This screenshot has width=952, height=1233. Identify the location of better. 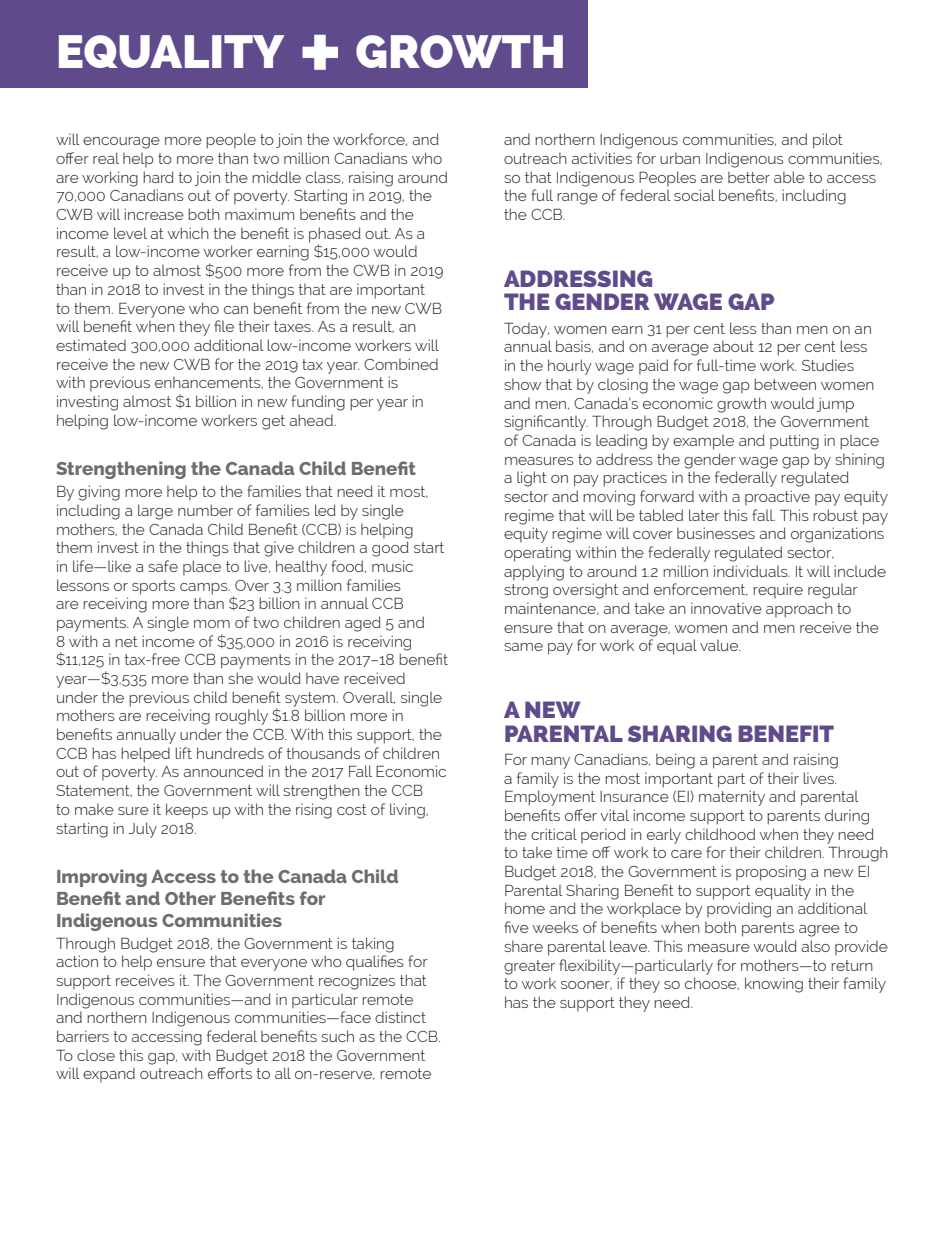
(749, 177).
